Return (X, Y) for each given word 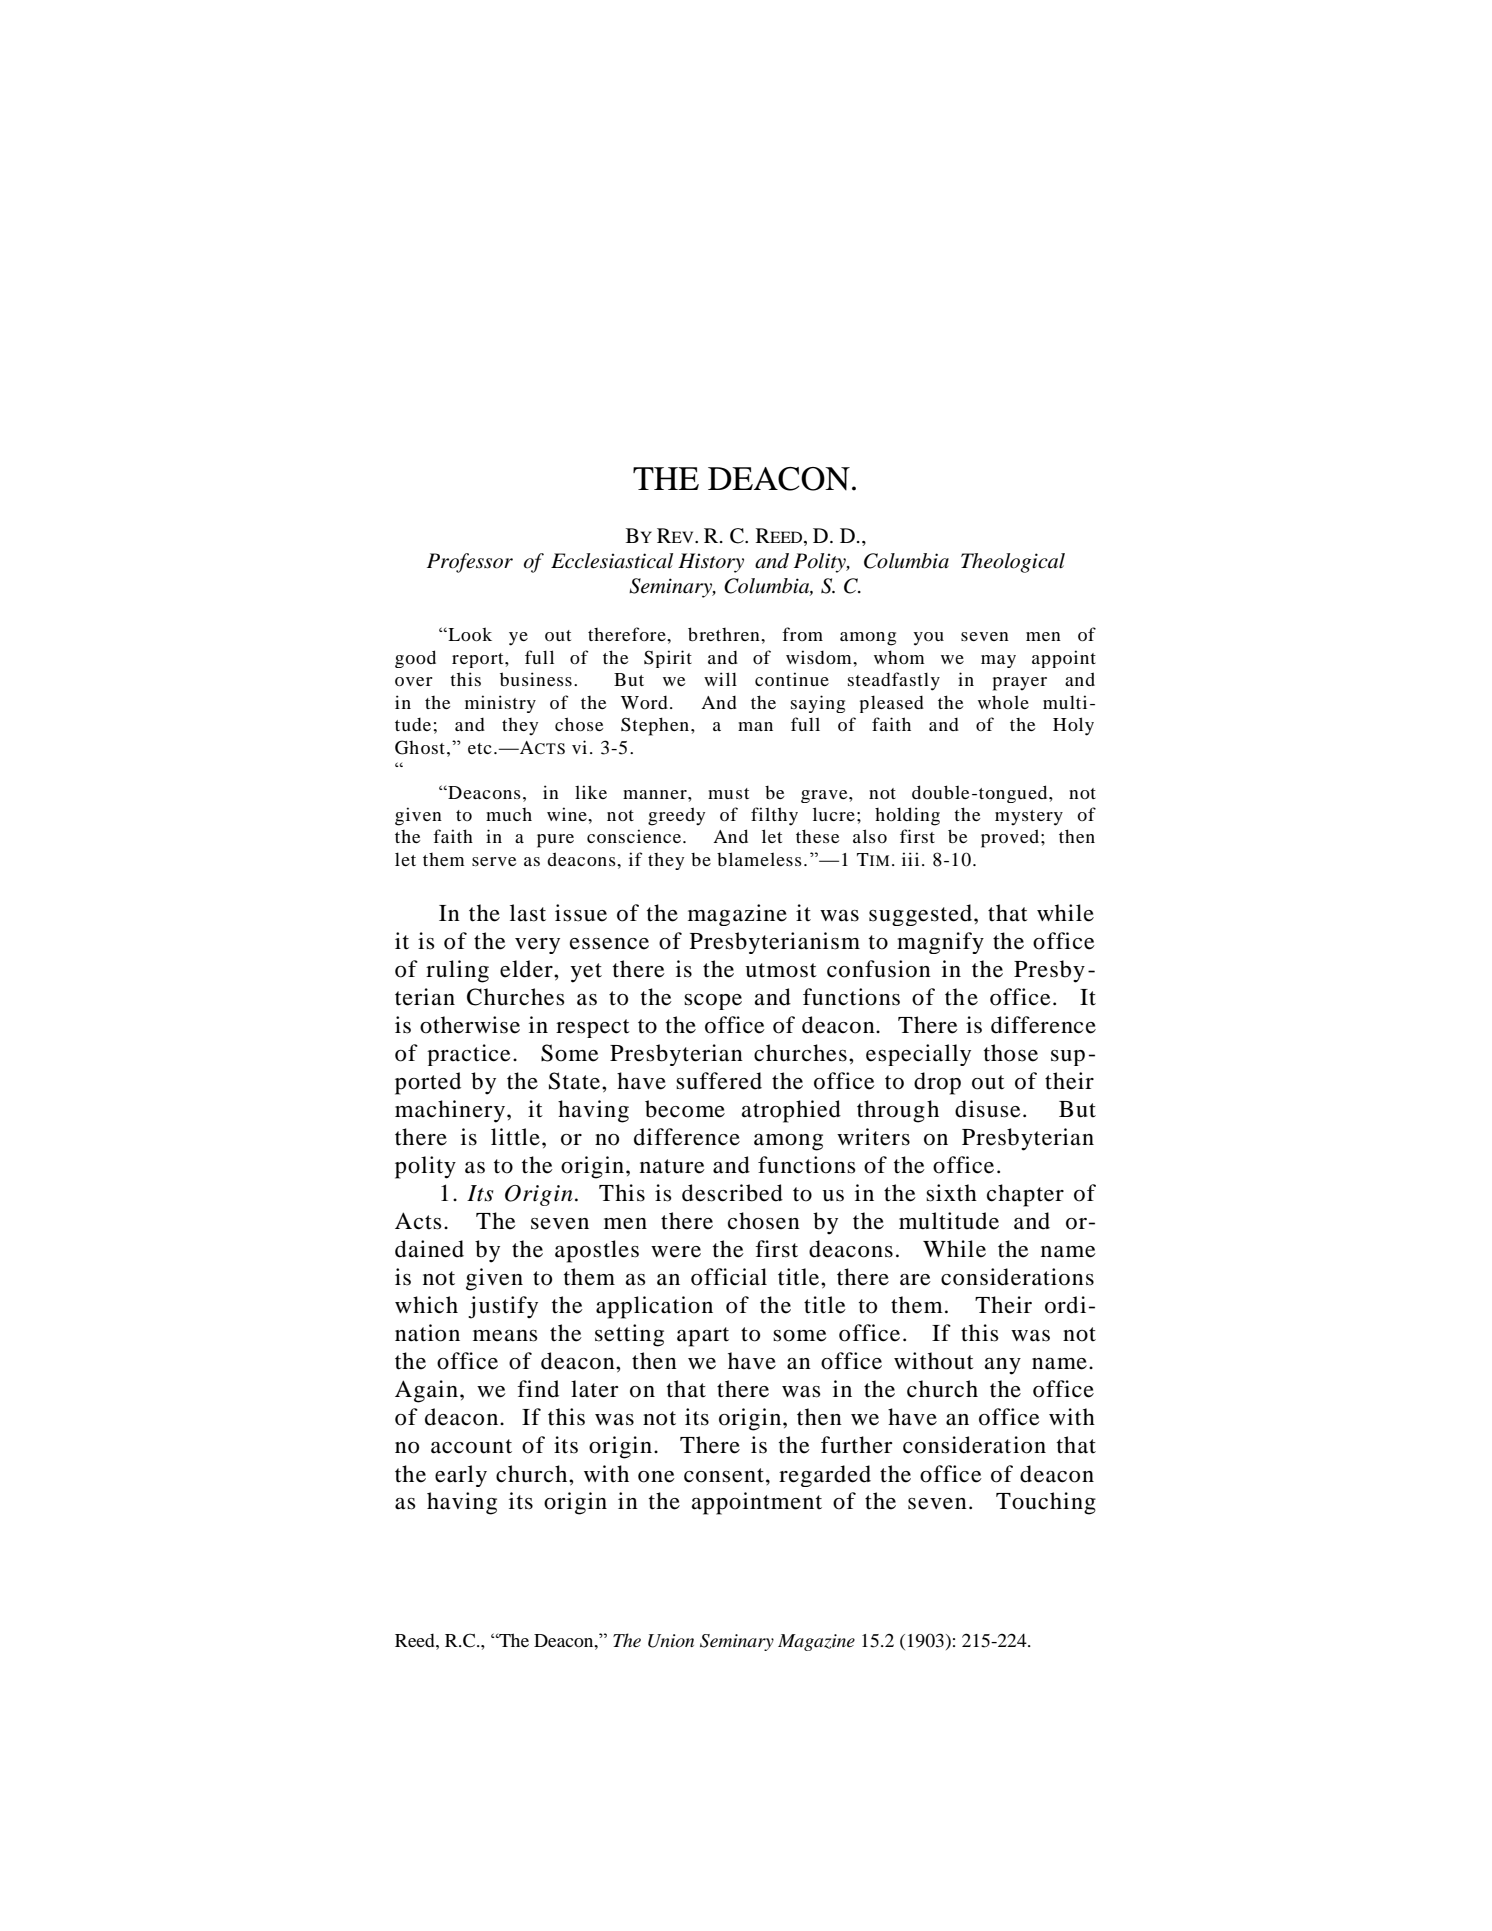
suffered (719, 1081)
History (711, 563)
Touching (1046, 1503)
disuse (988, 1109)
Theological (1013, 563)
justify (503, 1307)
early (461, 1476)
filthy (774, 816)
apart (703, 1337)
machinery (450, 1111)
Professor (470, 563)
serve (494, 861)
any (1003, 1366)
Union (671, 1641)
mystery (1029, 818)
